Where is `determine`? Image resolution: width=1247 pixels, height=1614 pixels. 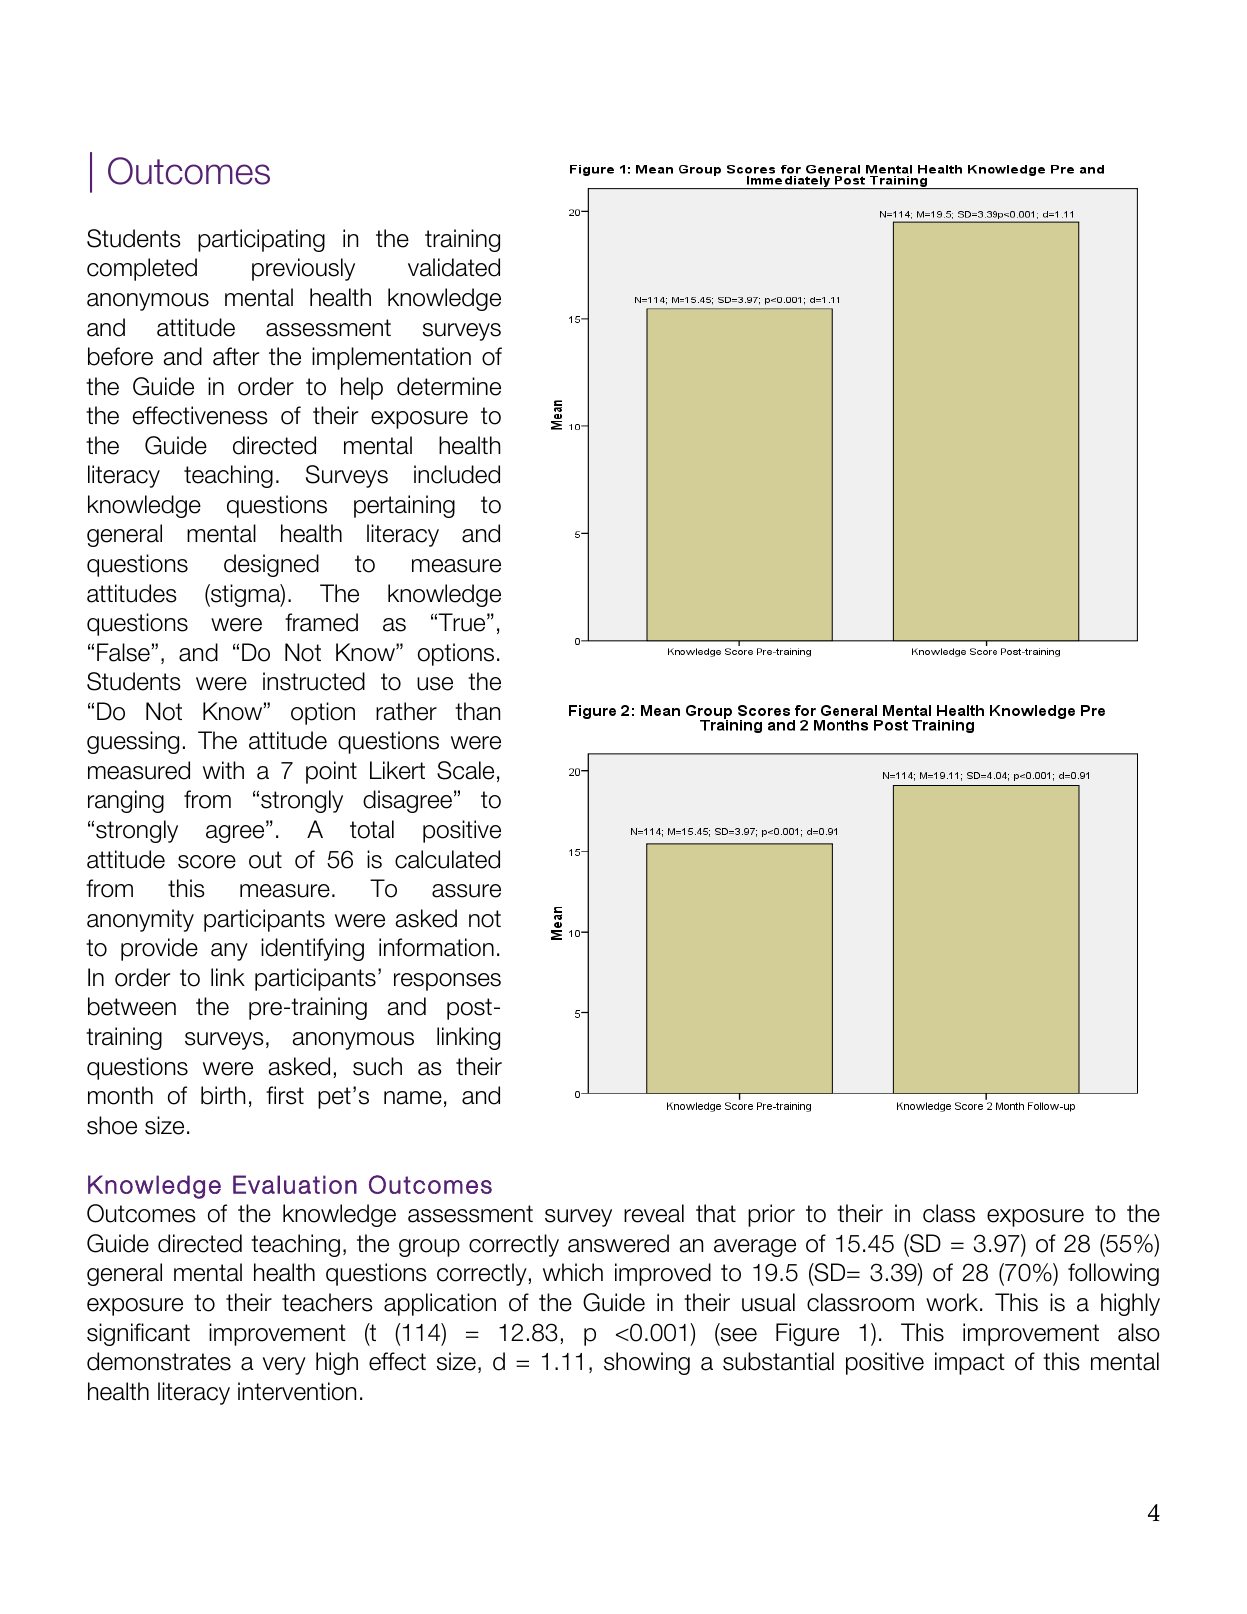 determine is located at coordinates (449, 386).
